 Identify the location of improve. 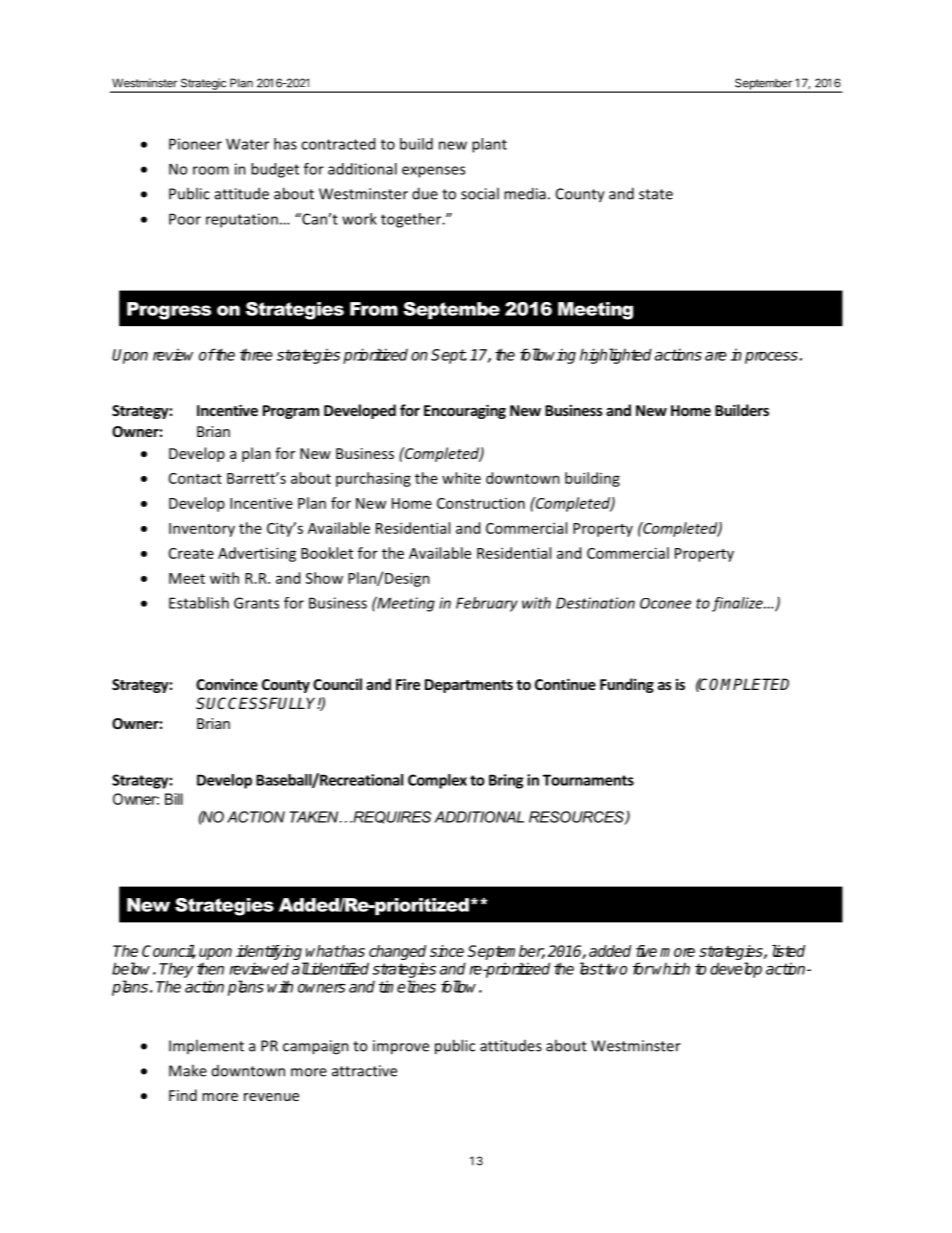
(401, 1047).
